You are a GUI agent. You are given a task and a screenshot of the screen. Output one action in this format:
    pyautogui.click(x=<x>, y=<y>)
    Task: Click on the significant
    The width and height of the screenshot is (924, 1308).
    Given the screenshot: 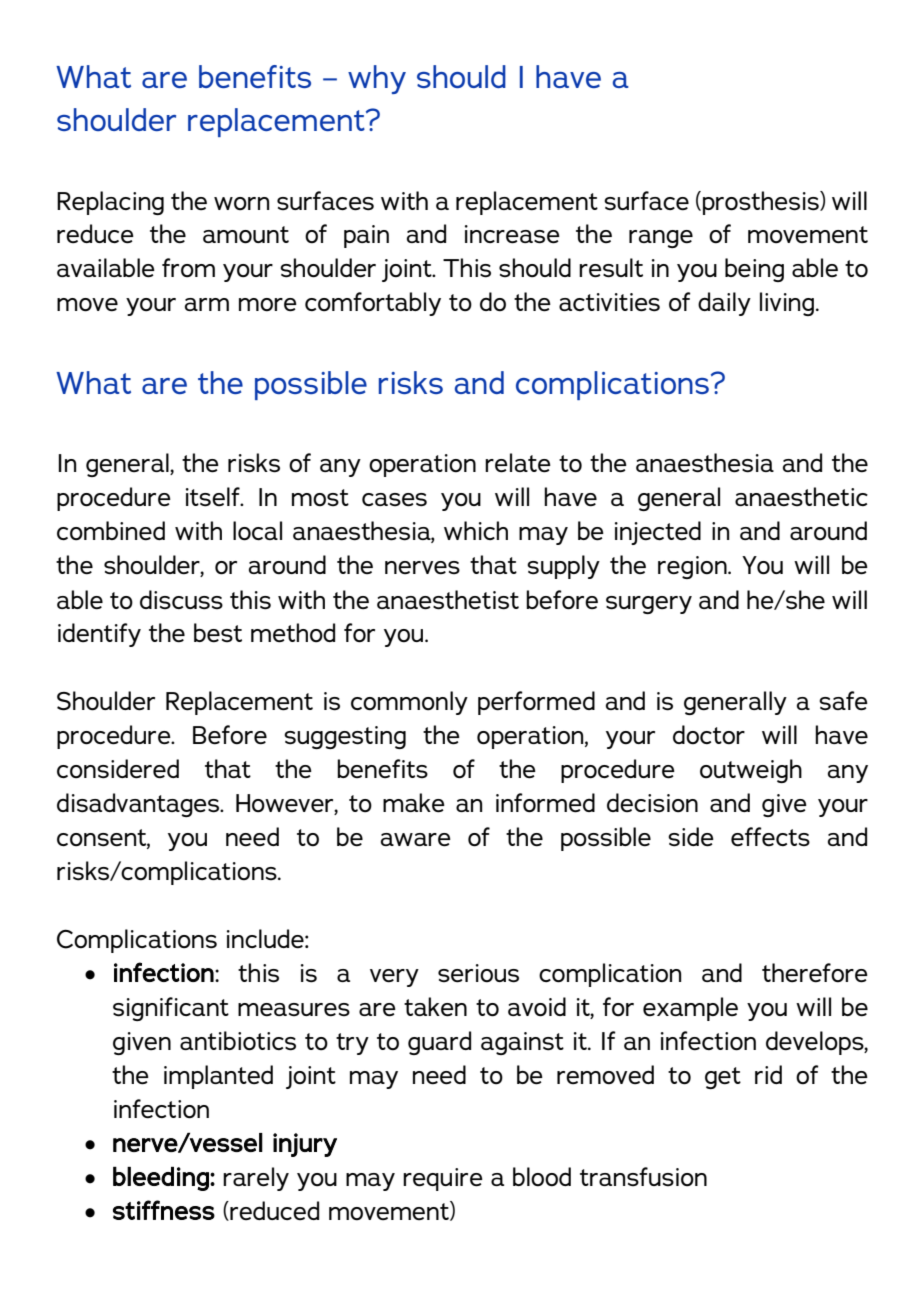 What is the action you would take?
    pyautogui.click(x=171, y=1009)
